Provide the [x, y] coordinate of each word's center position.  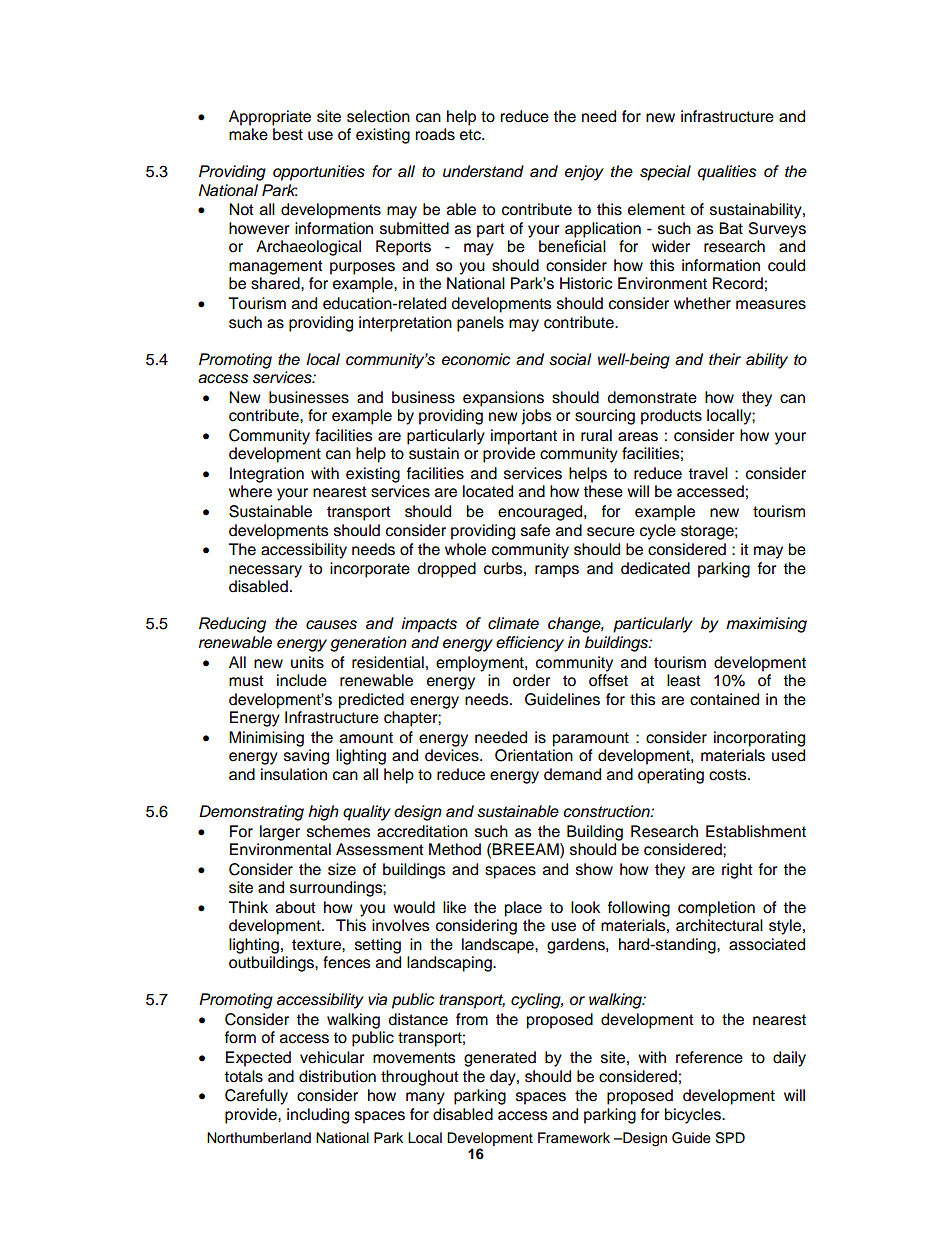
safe [535, 530]
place [523, 909]
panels [480, 324]
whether [702, 303]
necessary [265, 571]
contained [724, 699]
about [296, 907]
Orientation [534, 755]
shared [276, 283]
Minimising [266, 739]
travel [708, 473]
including [318, 1116]
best [288, 134]
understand [483, 171]
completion [716, 909]
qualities [727, 173]
